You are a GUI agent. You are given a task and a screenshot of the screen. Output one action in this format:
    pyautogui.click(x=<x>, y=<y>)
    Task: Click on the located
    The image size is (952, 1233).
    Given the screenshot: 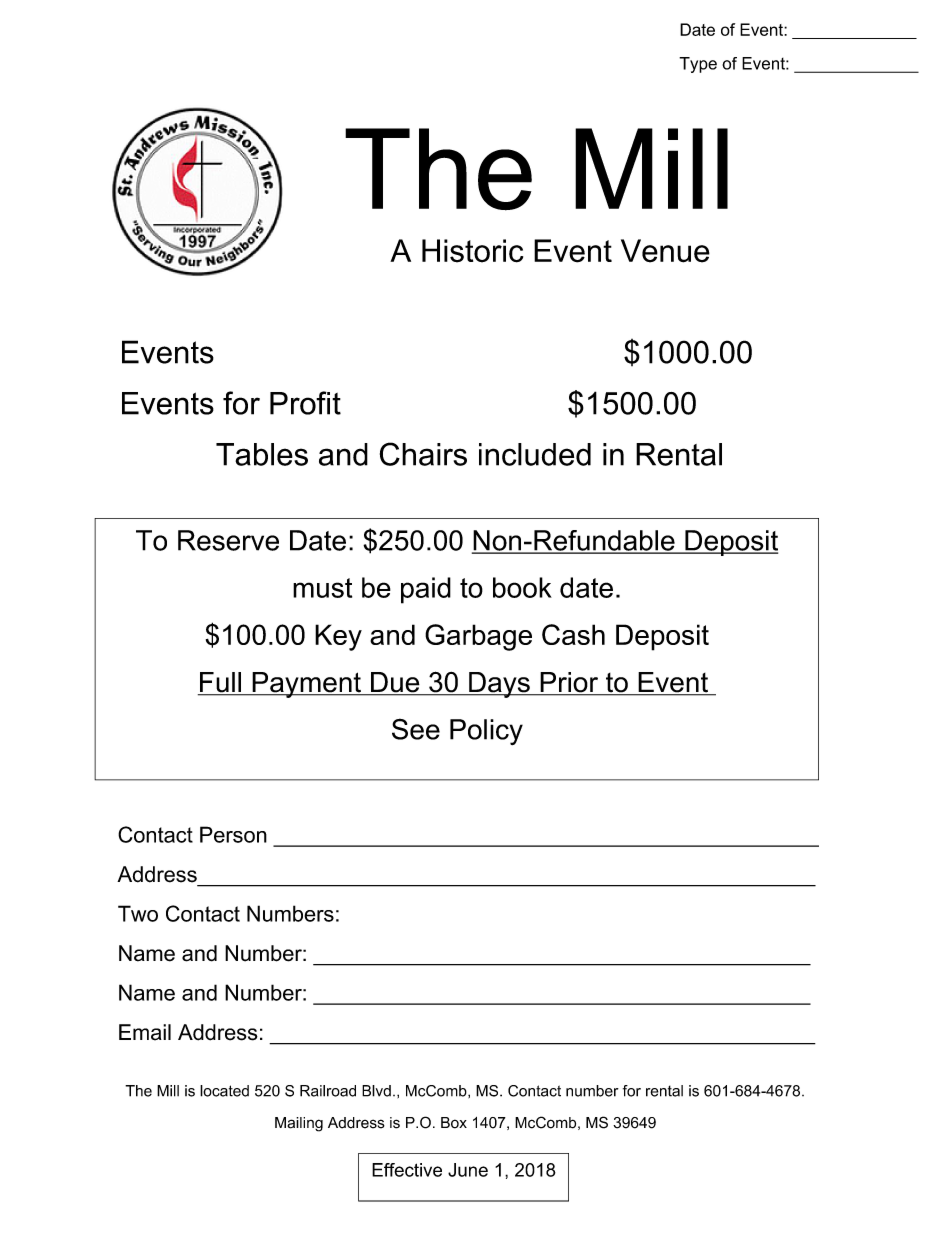 What is the action you would take?
    pyautogui.click(x=224, y=1091)
